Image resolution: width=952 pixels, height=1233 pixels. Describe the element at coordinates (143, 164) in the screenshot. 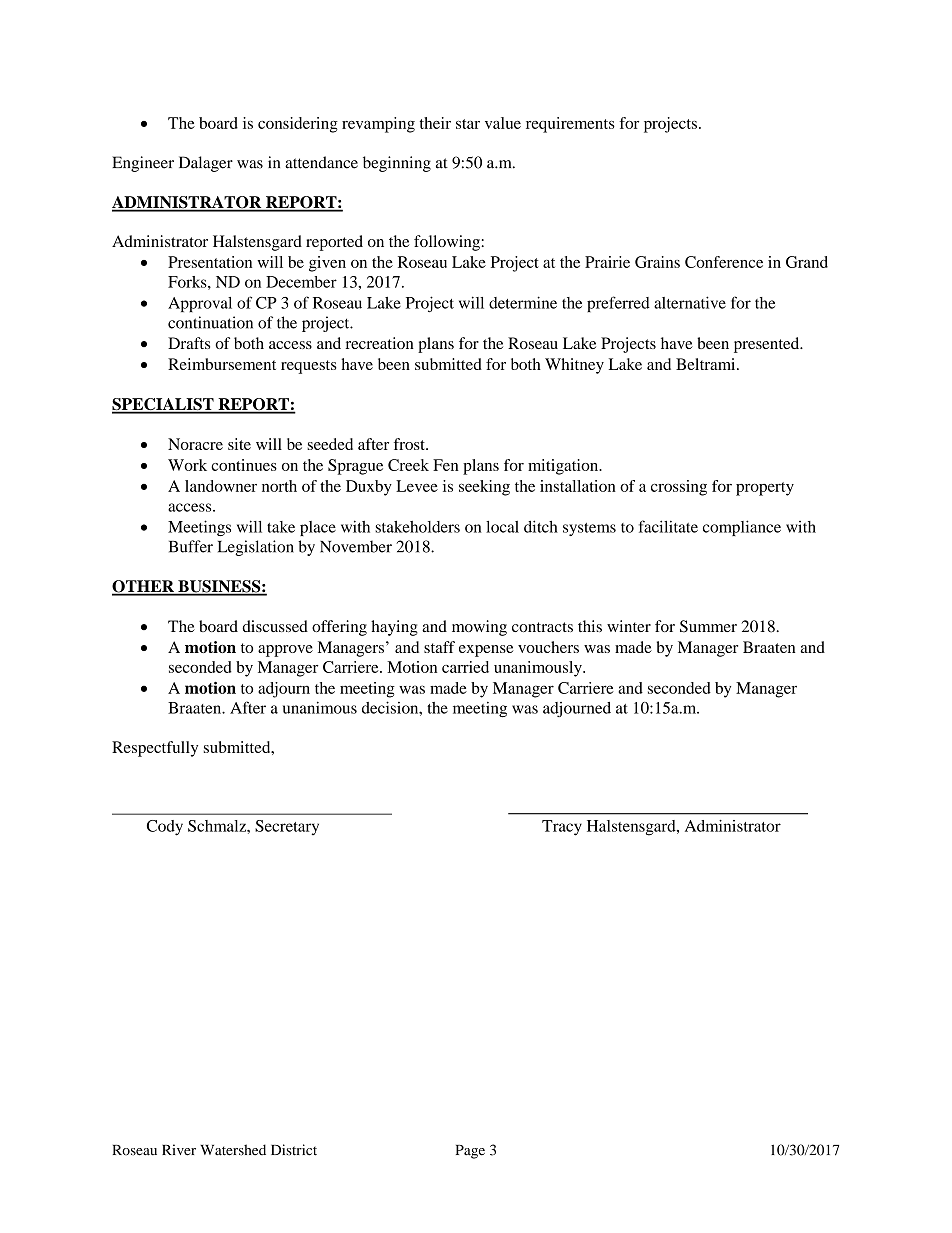

I see `Engineer` at that location.
